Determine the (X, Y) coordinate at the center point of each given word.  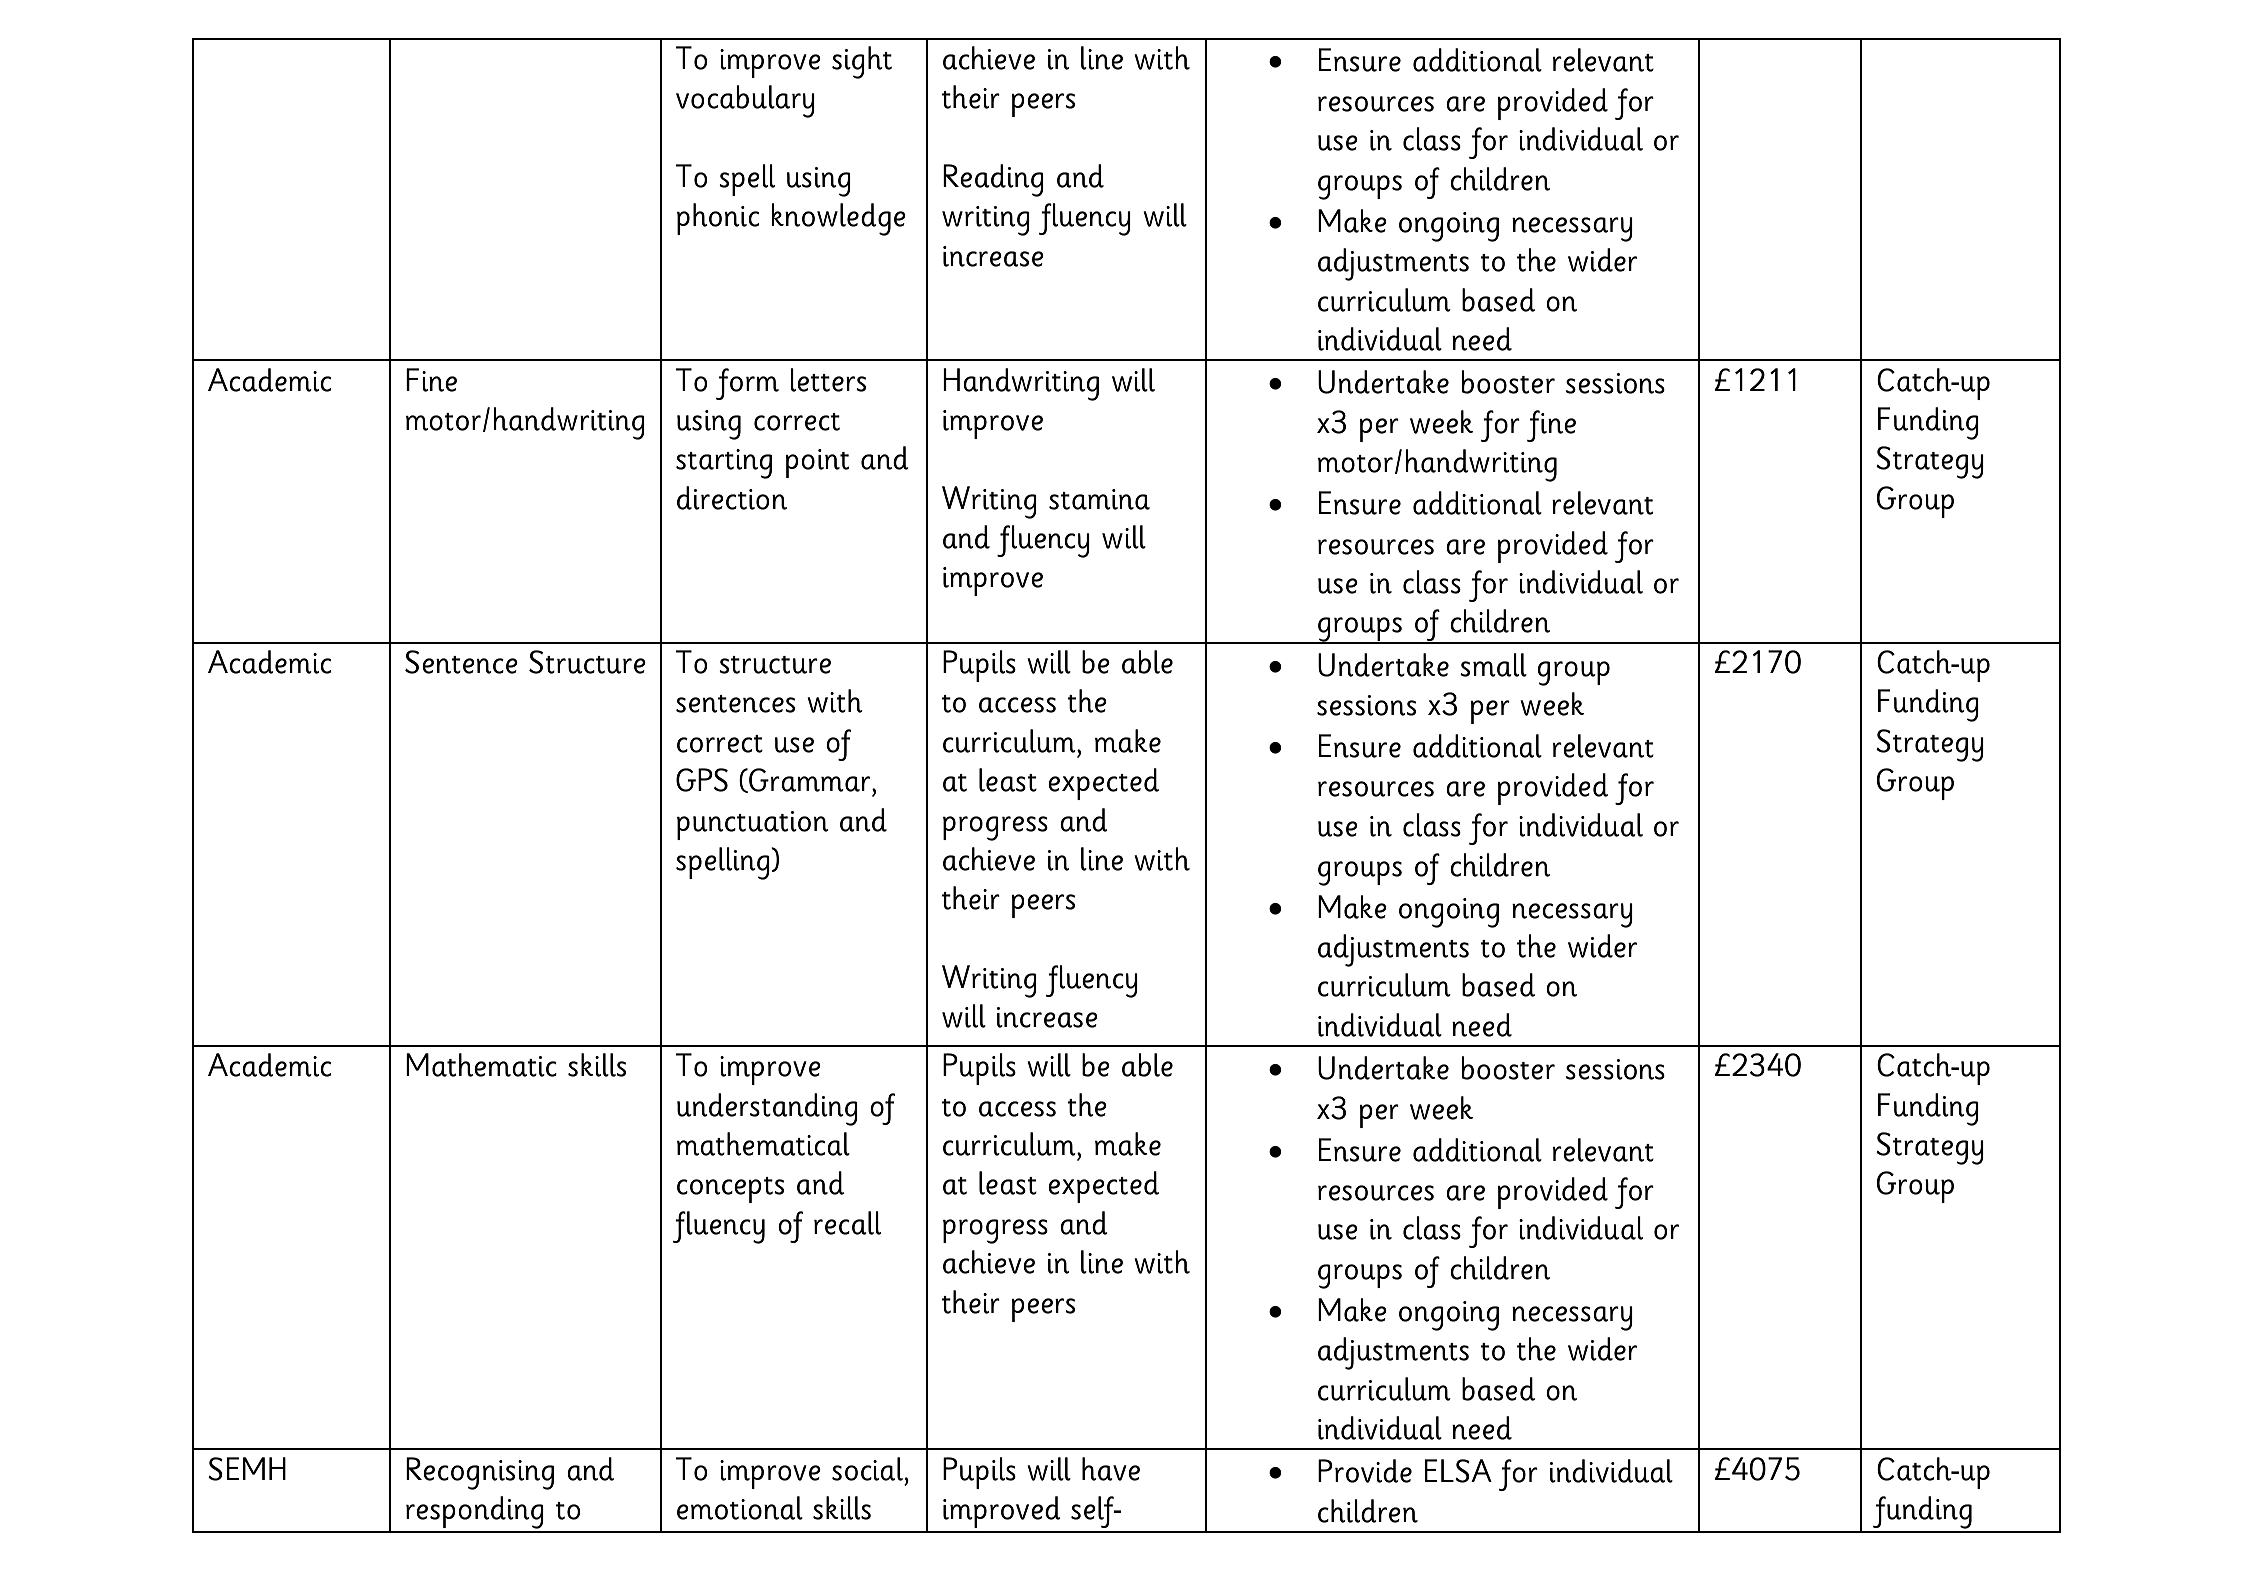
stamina (1099, 499)
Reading (993, 180)
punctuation (753, 825)
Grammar (808, 780)
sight (862, 62)
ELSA (1458, 1471)
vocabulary (745, 101)
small (1493, 665)
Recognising (480, 1473)
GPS (702, 780)
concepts (730, 1190)
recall (847, 1223)
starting (724, 464)
